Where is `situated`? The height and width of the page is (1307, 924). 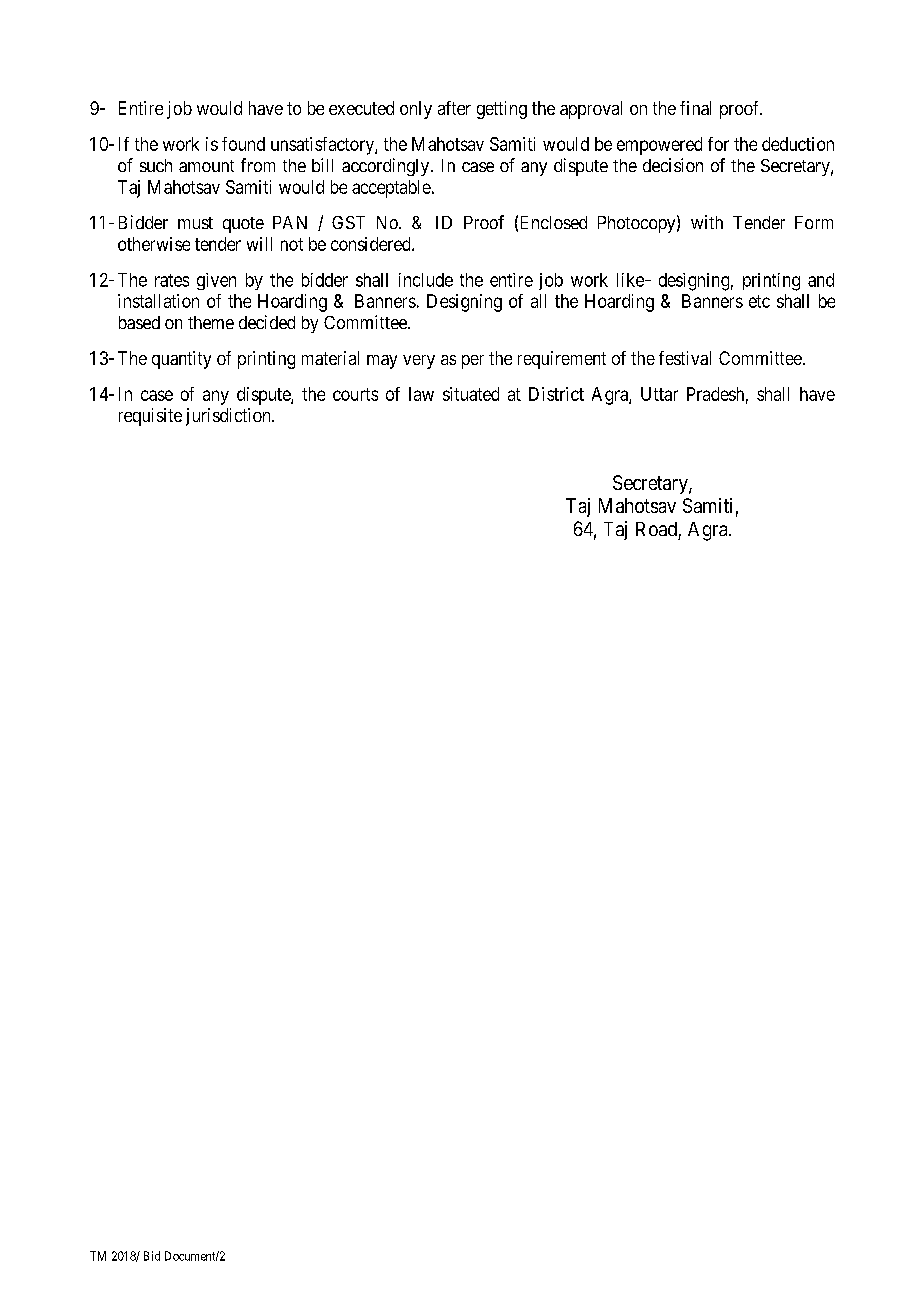
situated is located at coordinates (471, 394).
